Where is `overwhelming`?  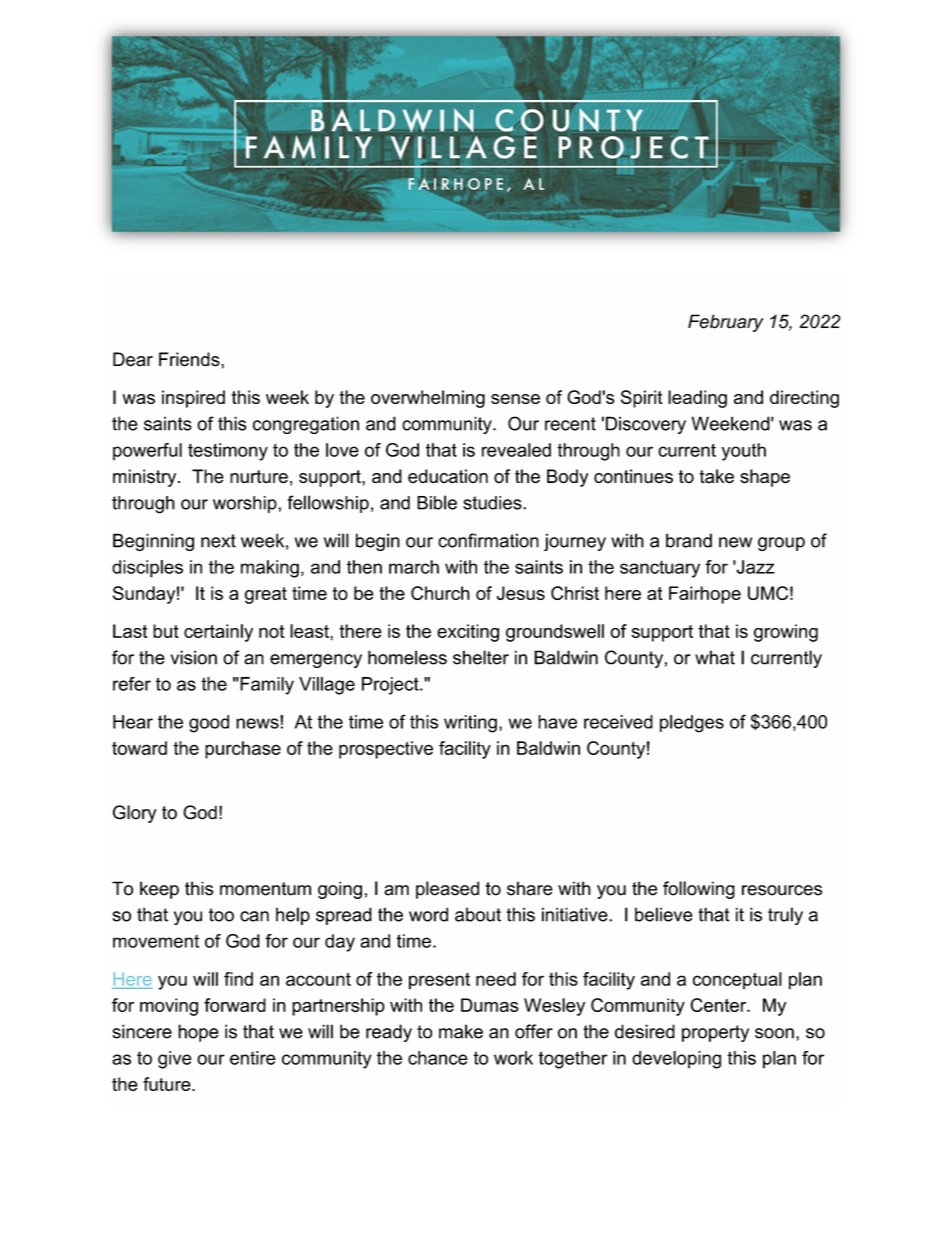
overwhelming is located at coordinates (428, 399).
